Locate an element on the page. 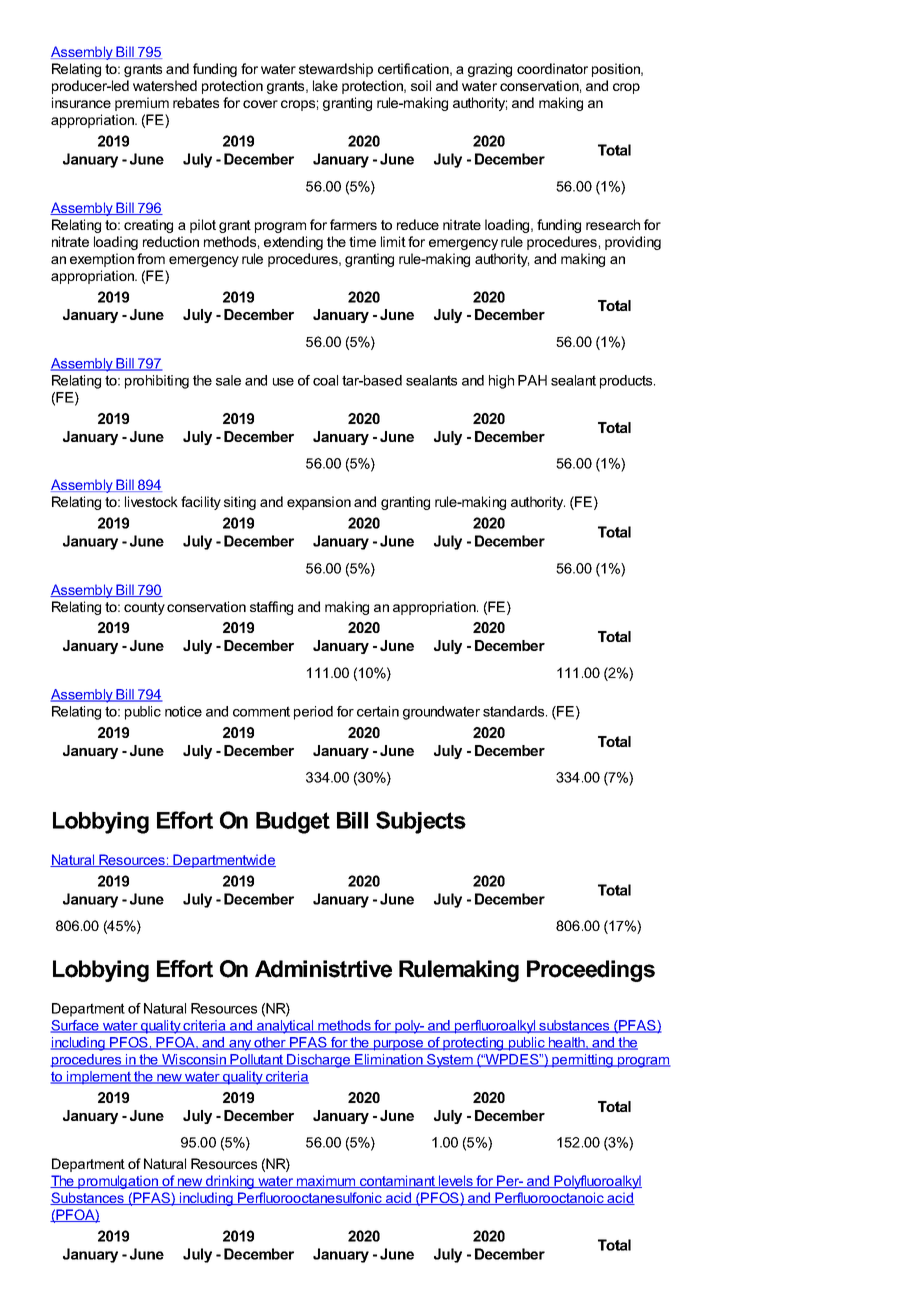 The width and height of the page is (924, 1308). prohibiting is located at coordinates (157, 382).
